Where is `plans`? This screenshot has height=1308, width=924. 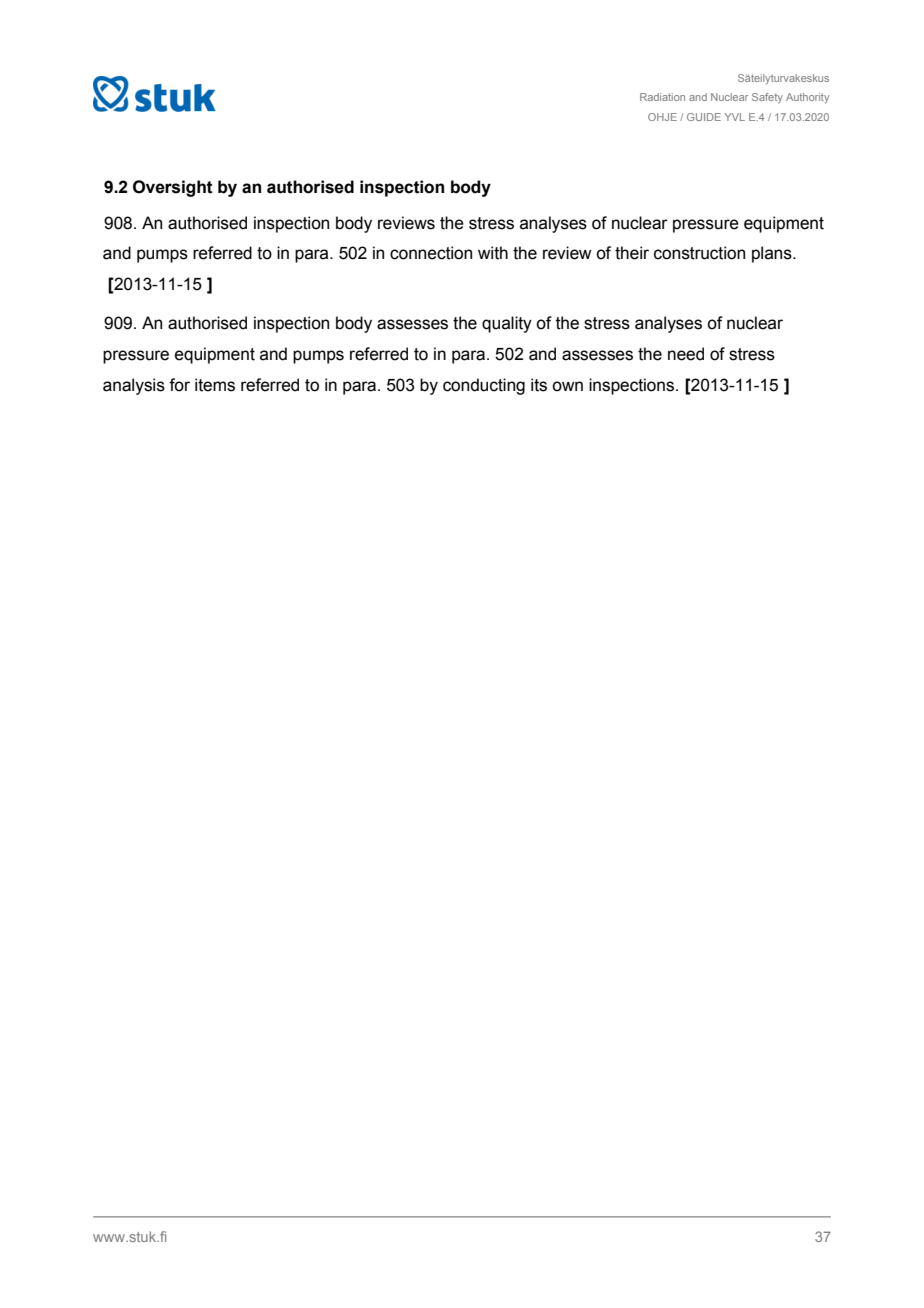 plans is located at coordinates (773, 254).
